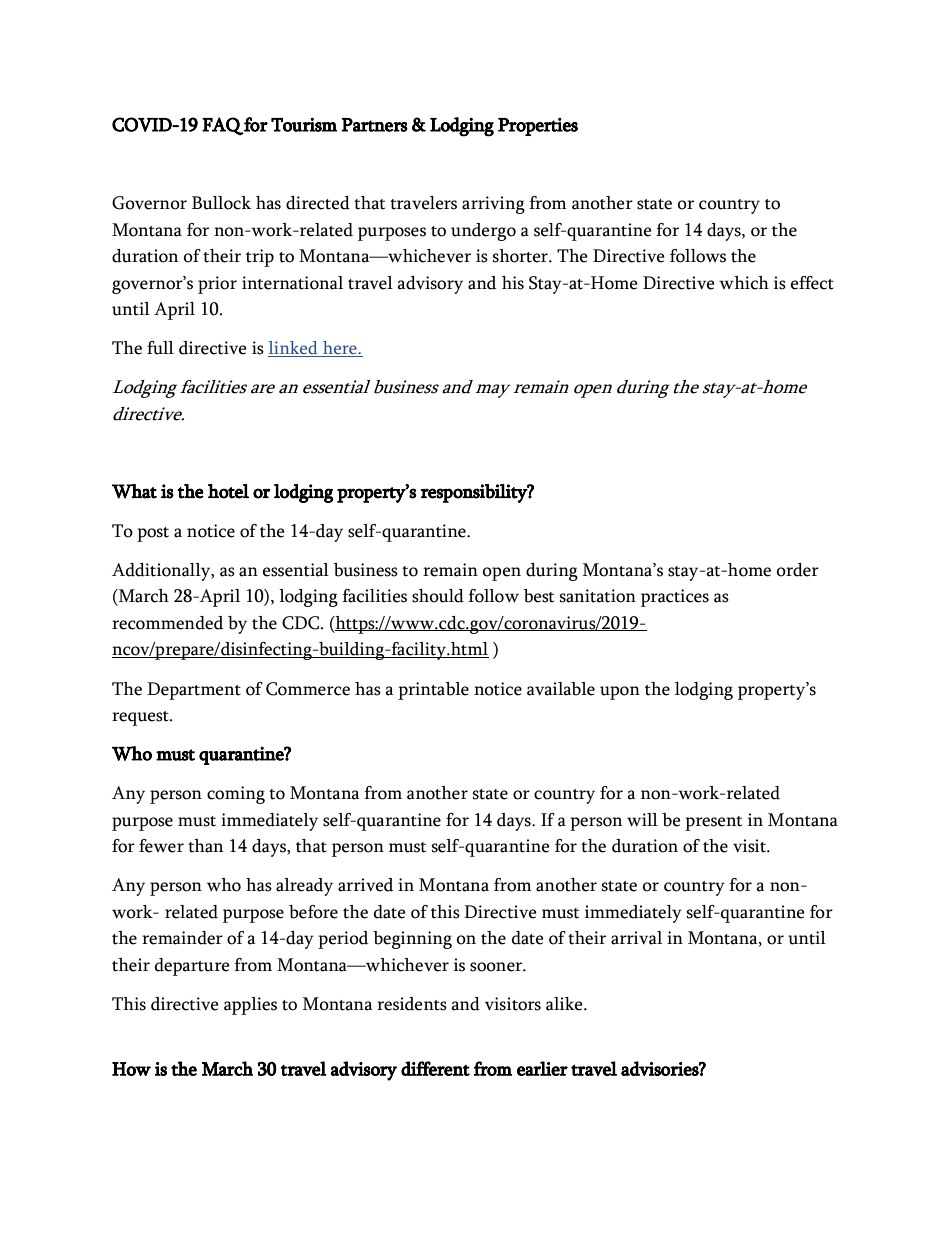 The height and width of the document is (1233, 952). What do you see at coordinates (160, 348) in the document?
I see `full` at bounding box center [160, 348].
